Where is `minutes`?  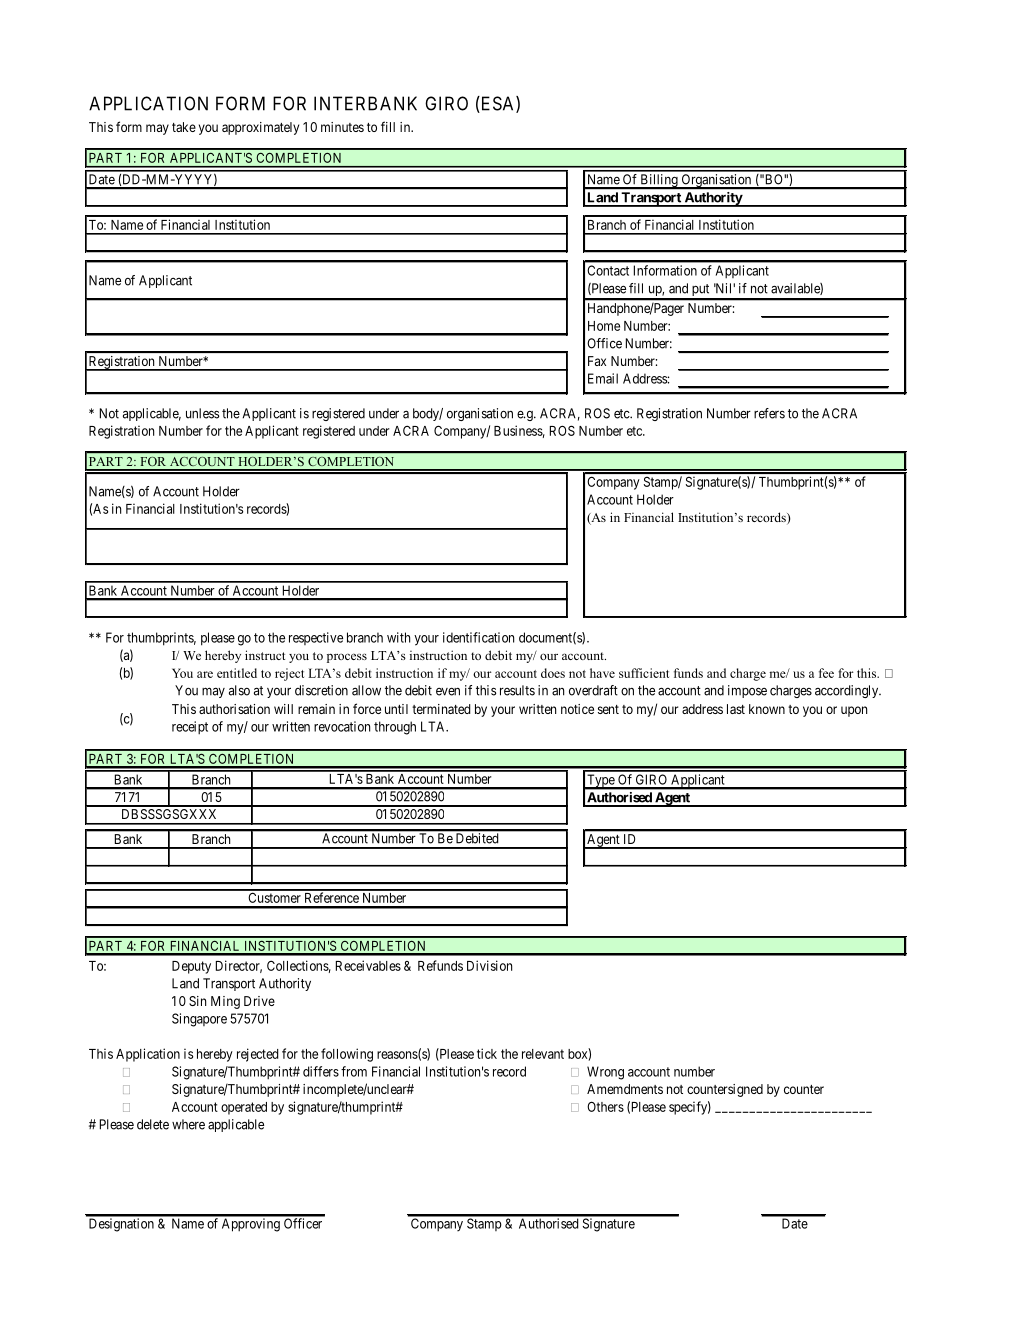
minutes is located at coordinates (342, 127).
